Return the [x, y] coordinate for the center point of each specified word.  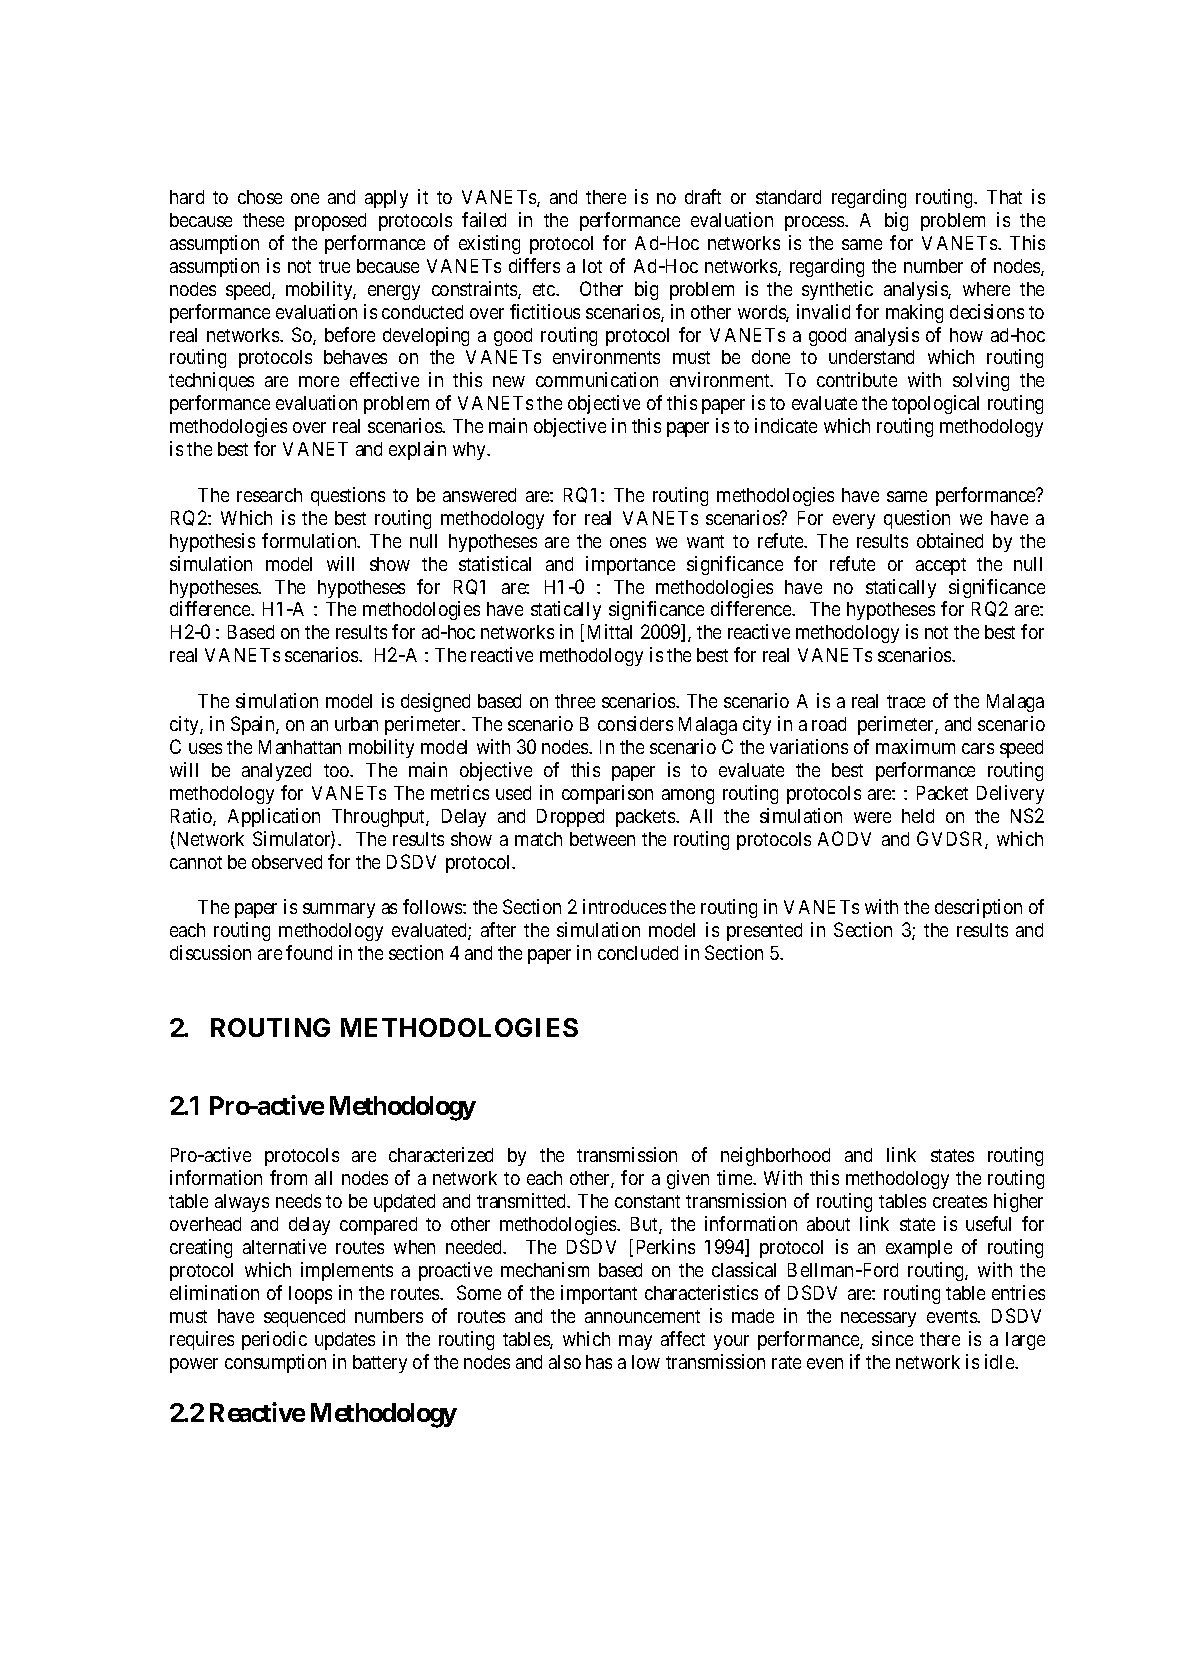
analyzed [276, 772]
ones [628, 542]
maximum [915, 746]
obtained [950, 540]
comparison [607, 794]
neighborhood [775, 1156]
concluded [638, 953]
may [635, 1342]
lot [592, 266]
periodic [274, 1340]
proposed [330, 222]
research [269, 495]
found [309, 952]
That [1004, 197]
